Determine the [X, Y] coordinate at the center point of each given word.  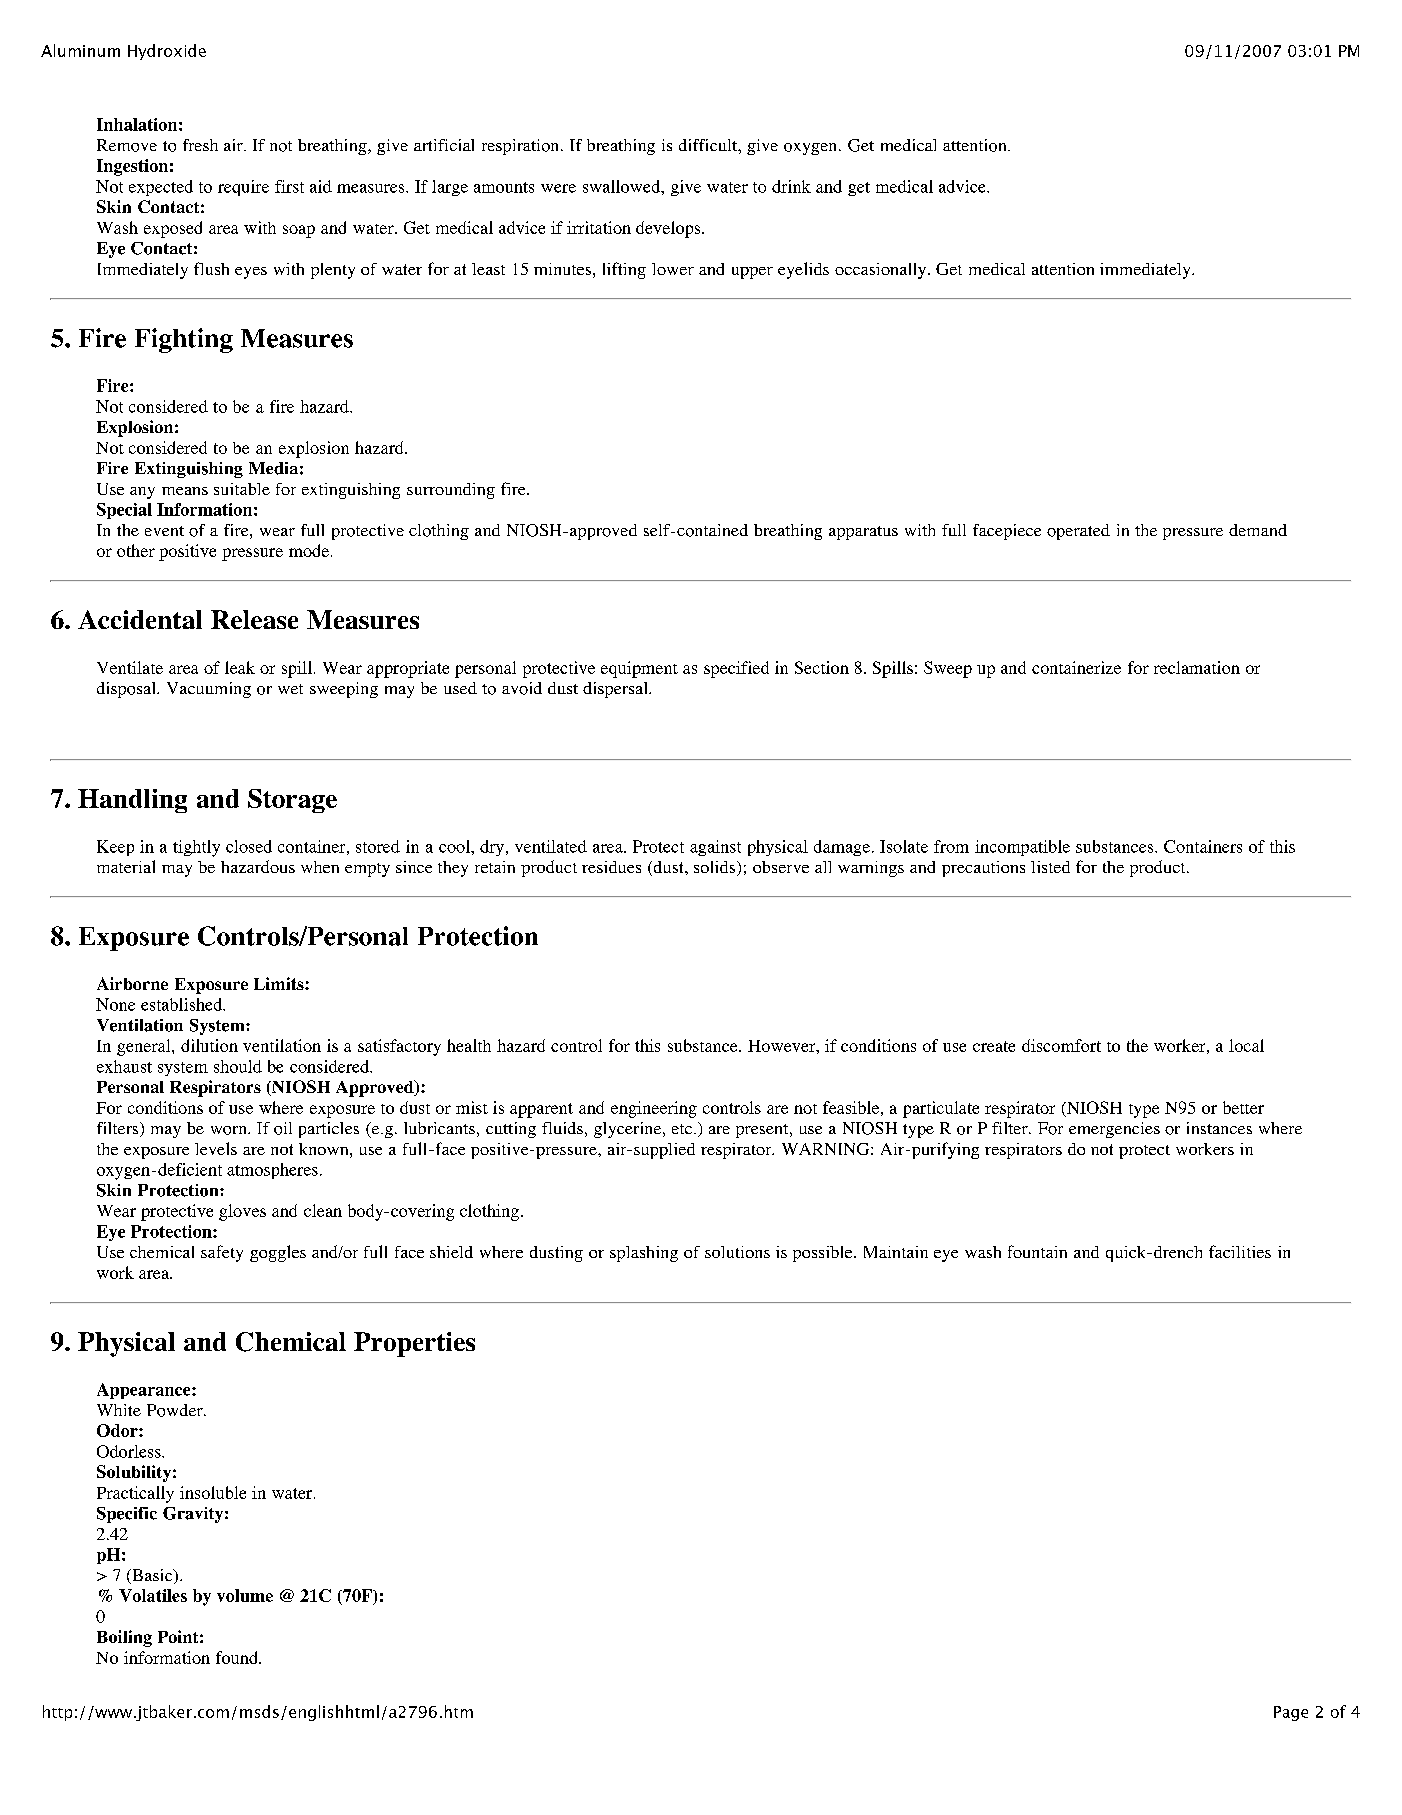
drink [791, 186]
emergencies [1114, 1130]
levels [216, 1148]
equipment [639, 669]
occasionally [882, 271]
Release [254, 619]
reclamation [1197, 667]
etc [683, 1129]
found [238, 1657]
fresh [200, 145]
